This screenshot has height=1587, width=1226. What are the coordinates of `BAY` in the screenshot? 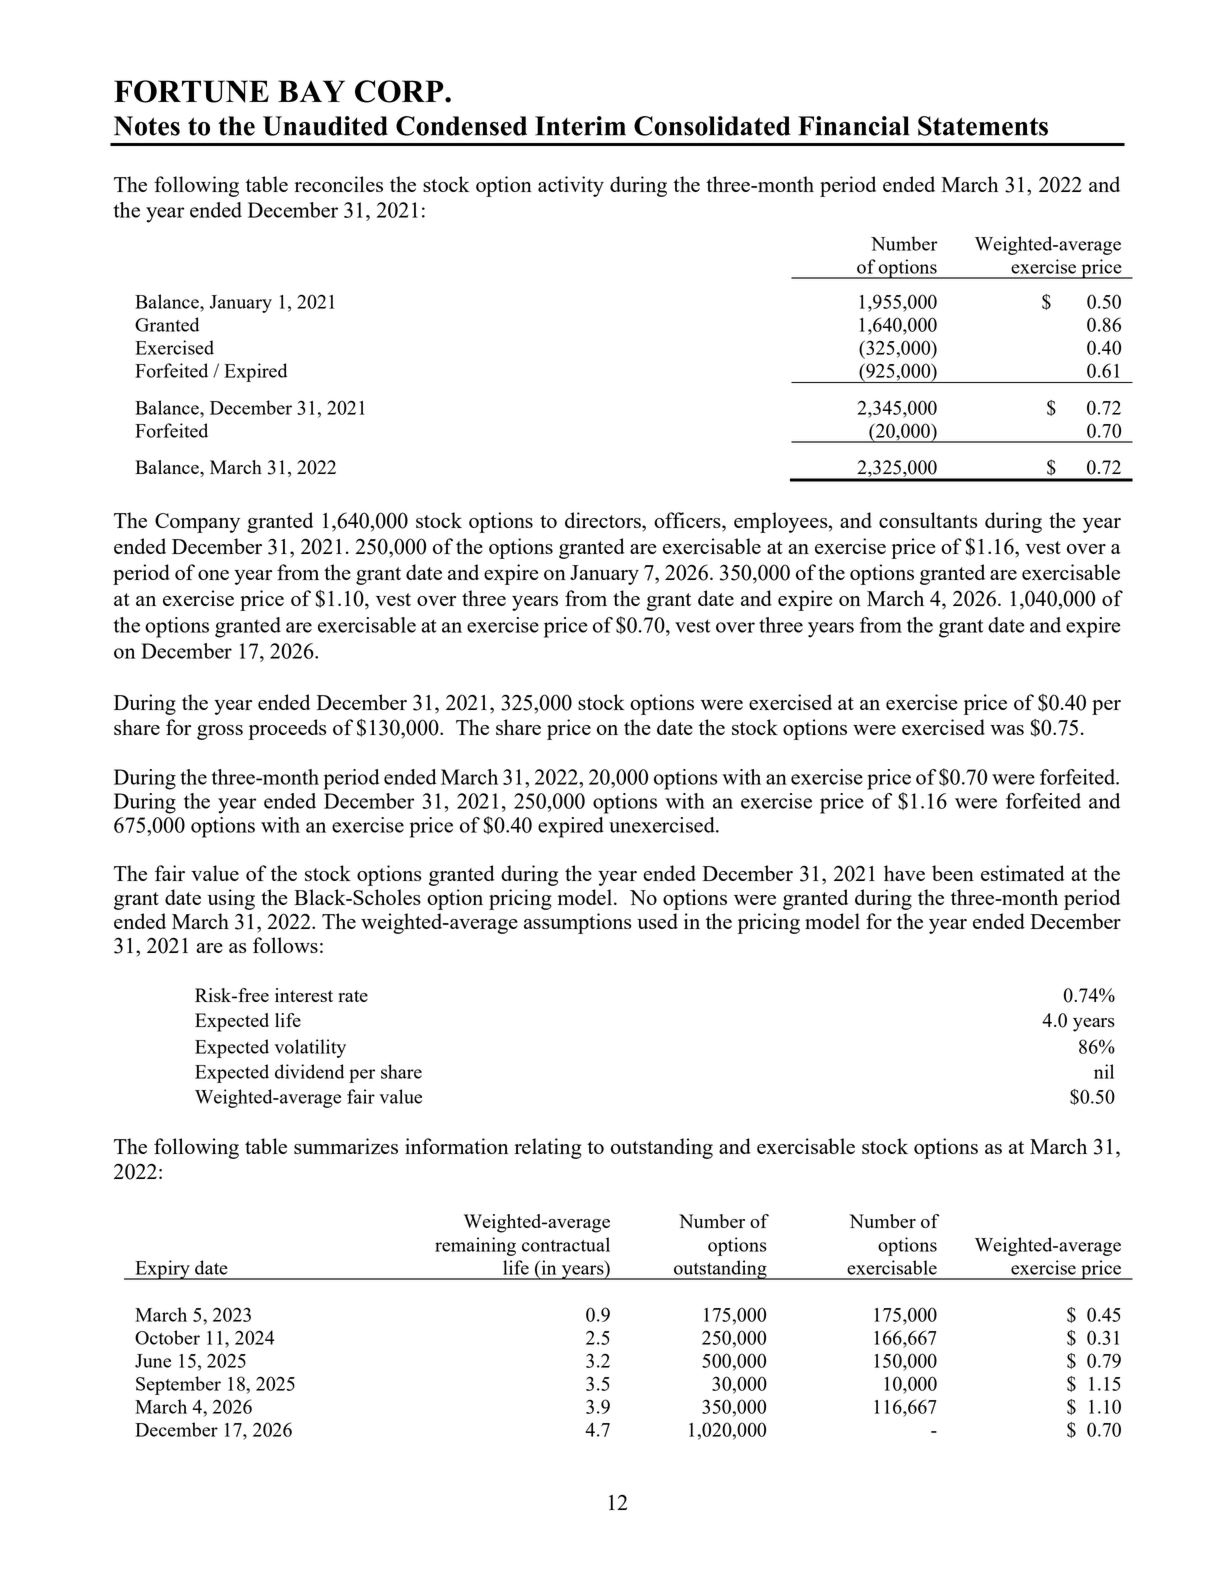 It's located at (311, 91).
